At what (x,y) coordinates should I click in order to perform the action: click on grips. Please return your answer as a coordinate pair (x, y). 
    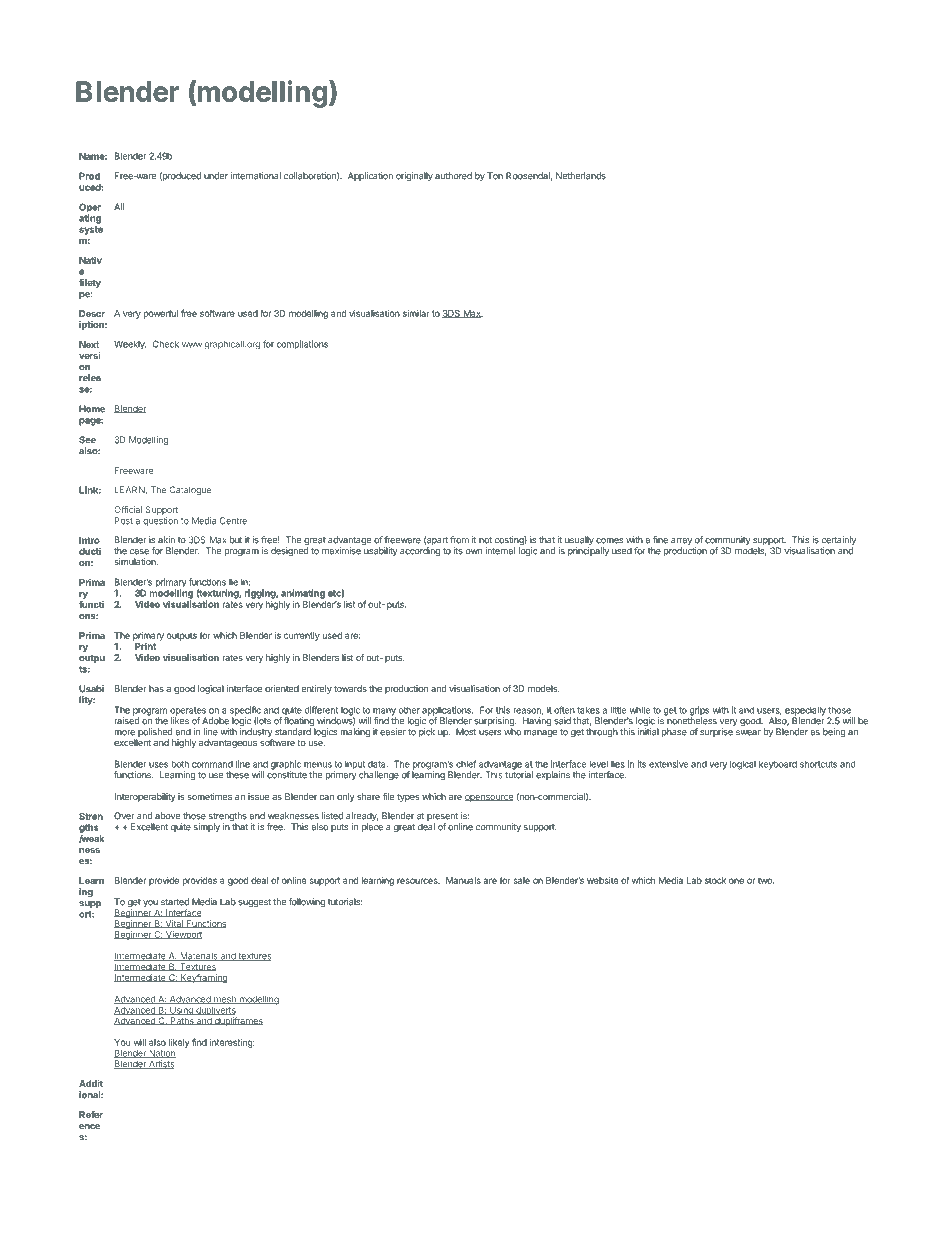
    Looking at the image, I should click on (699, 712).
